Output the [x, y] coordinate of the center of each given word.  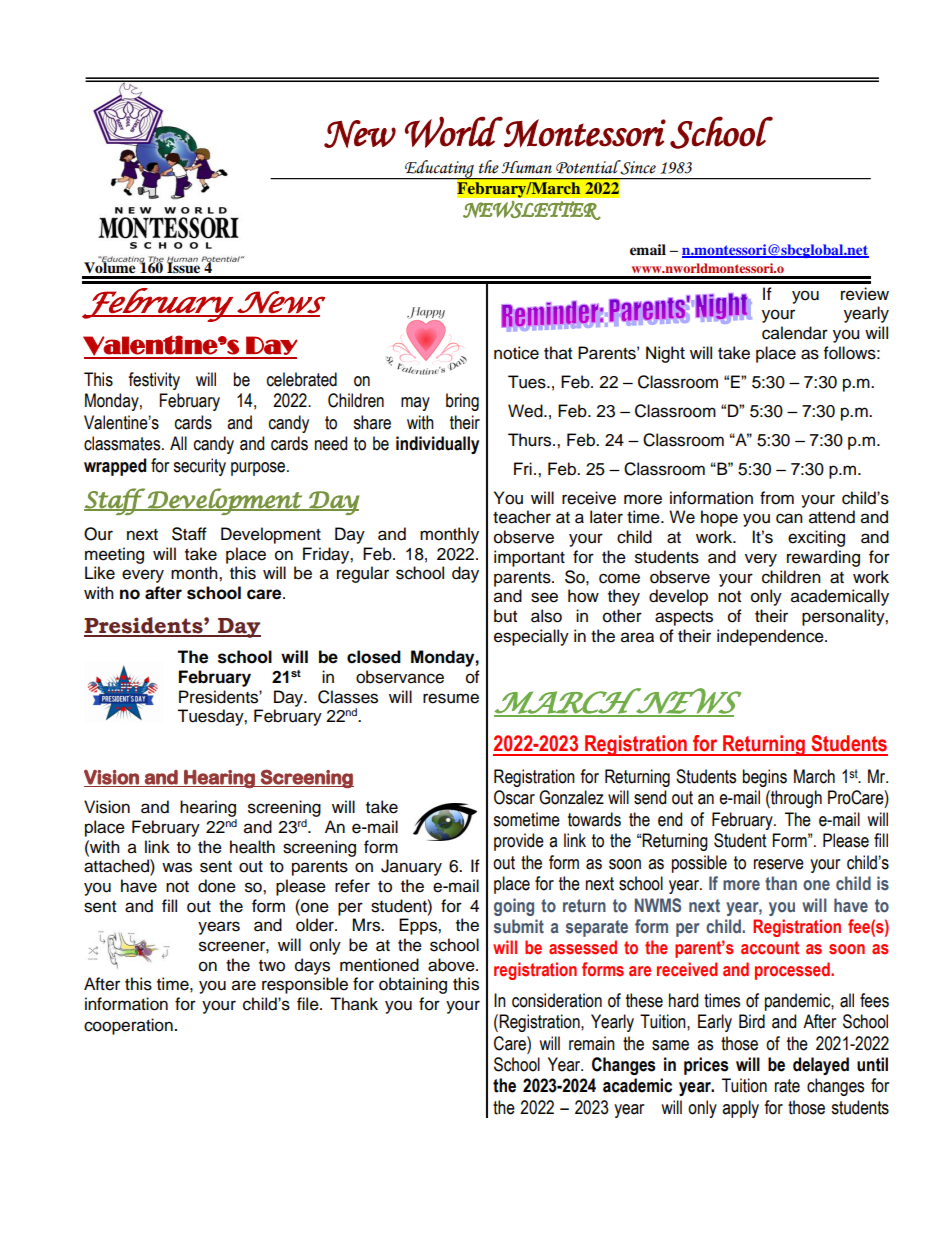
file [309, 1004]
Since [637, 167]
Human [526, 167]
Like [100, 573]
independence [771, 637]
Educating [439, 170]
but [505, 616]
